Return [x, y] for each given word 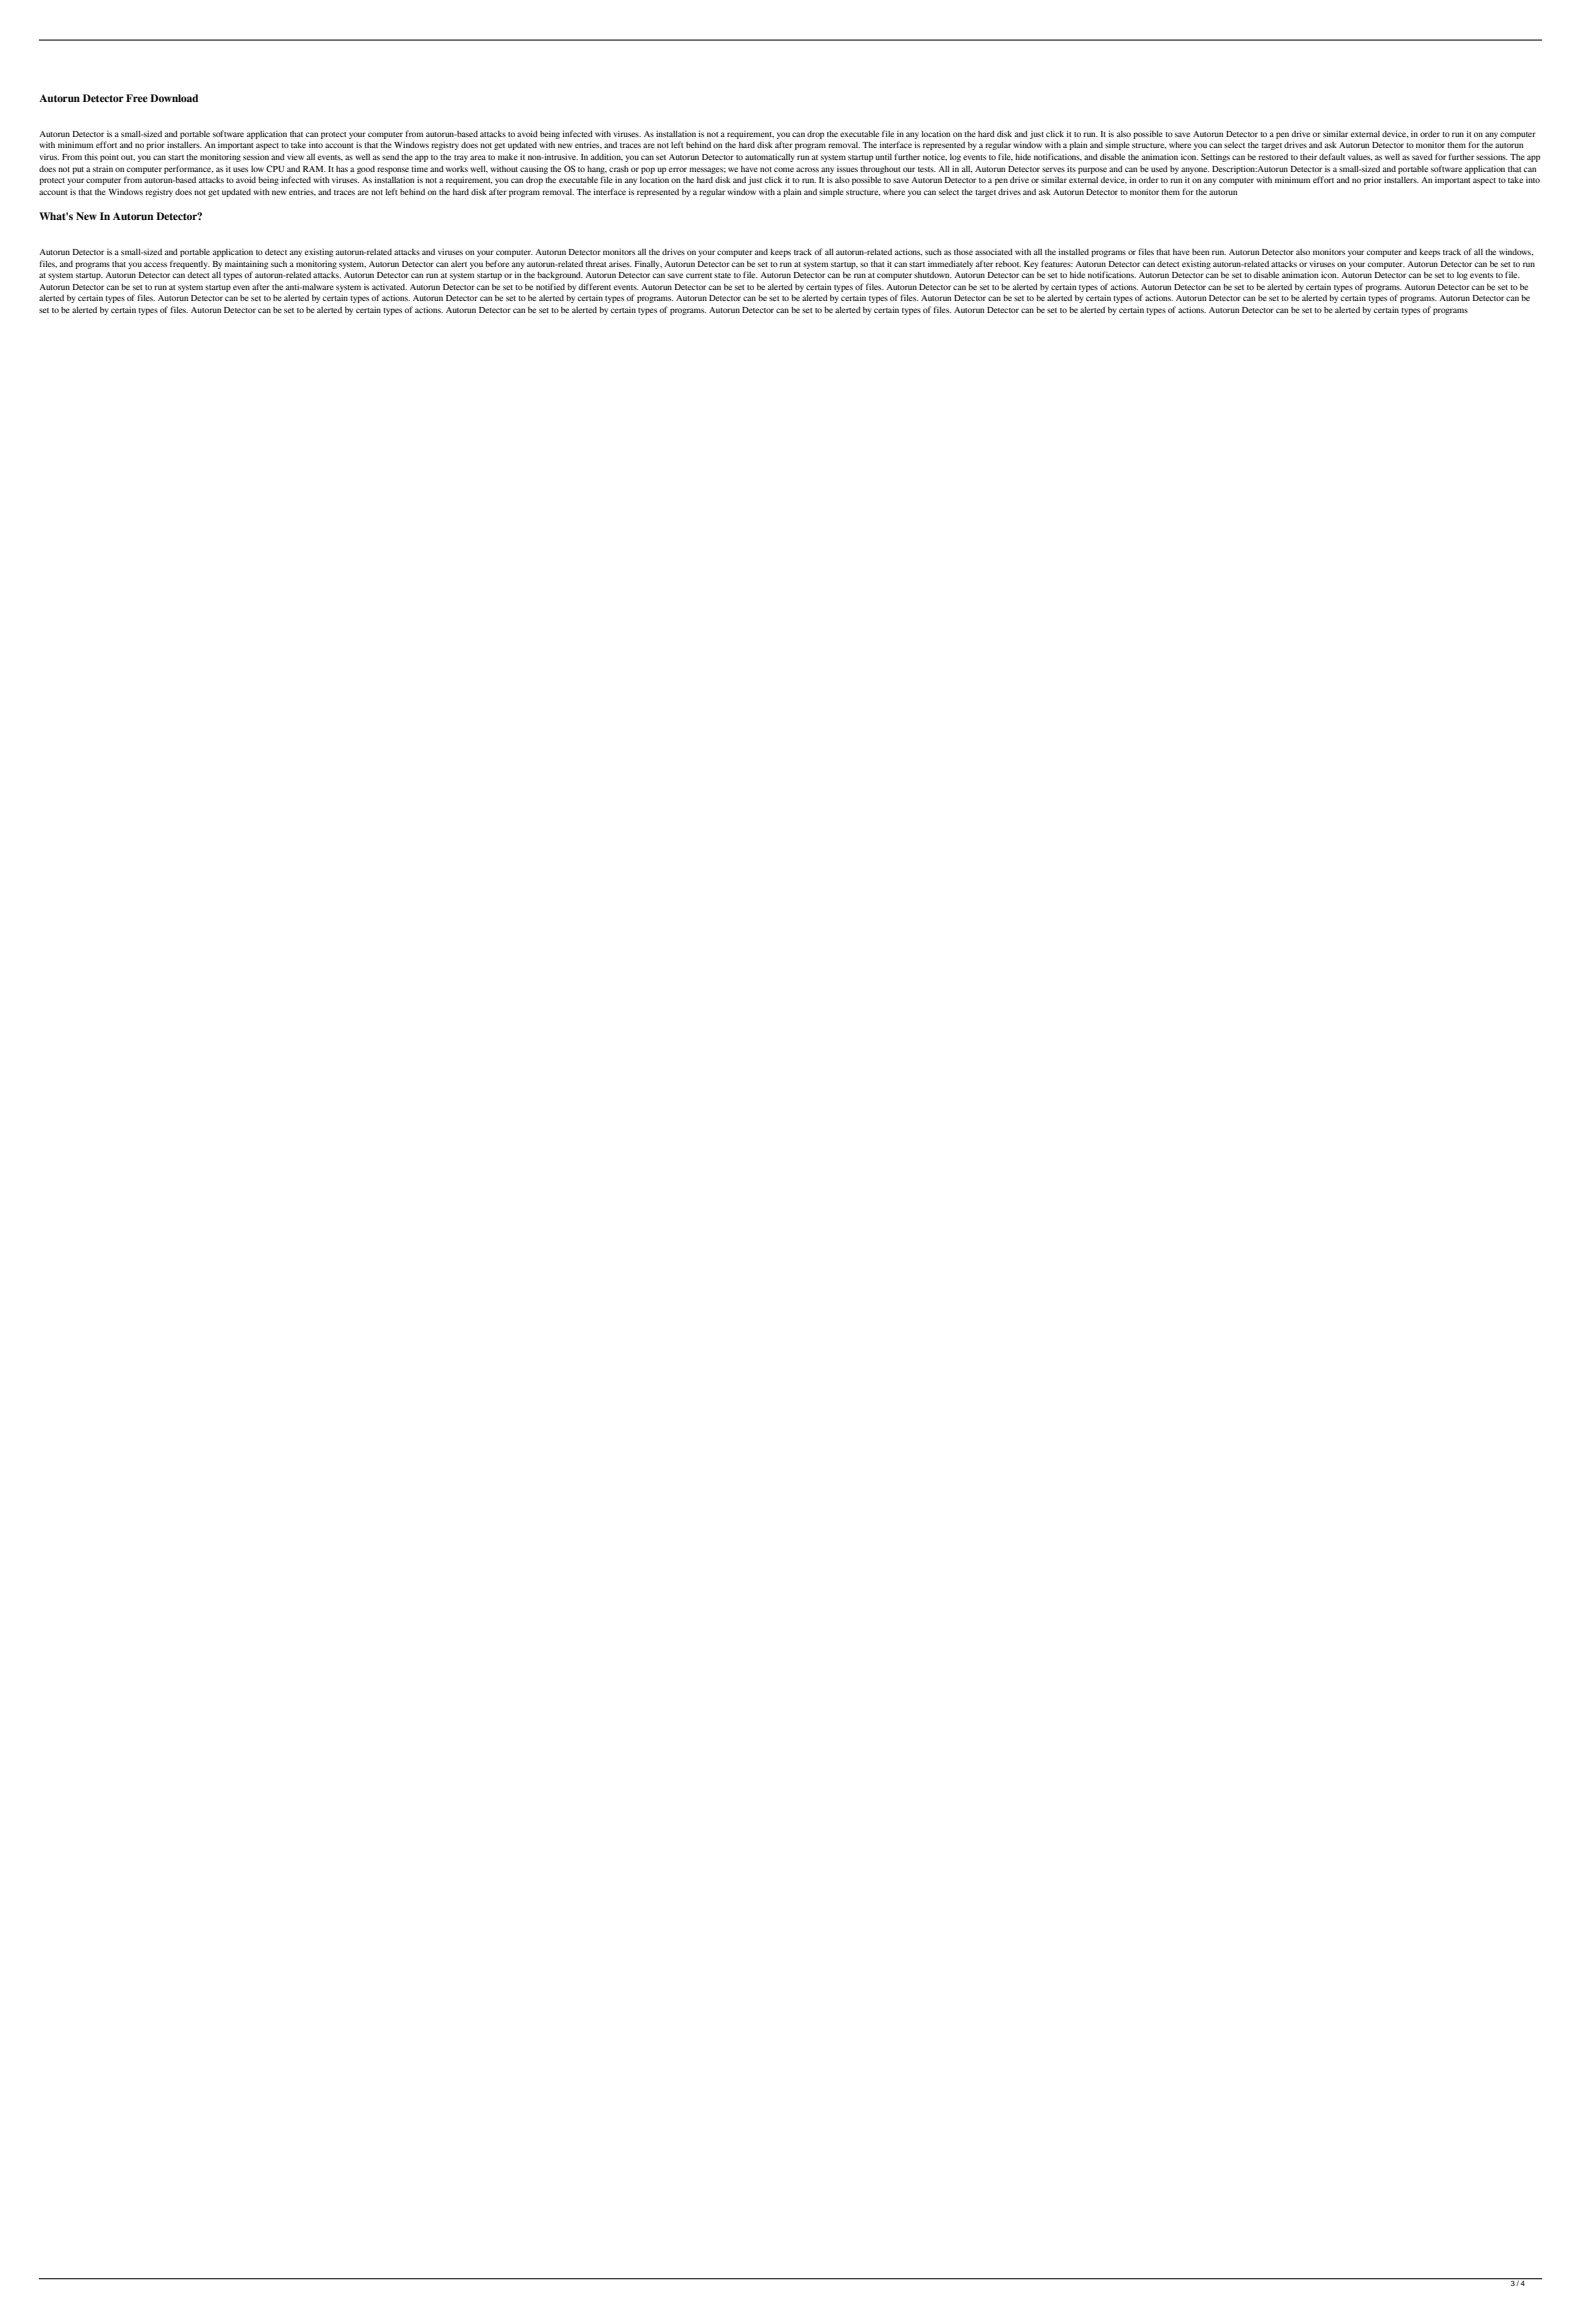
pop [648, 170]
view [295, 156]
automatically [770, 158]
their [1308, 156]
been [1200, 252]
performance [188, 169]
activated [389, 287]
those [963, 252]
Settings [1215, 157]
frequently [190, 264]
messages [707, 170]
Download [174, 98]
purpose [1092, 170]
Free [137, 98]
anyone [1195, 170]
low [257, 169]
